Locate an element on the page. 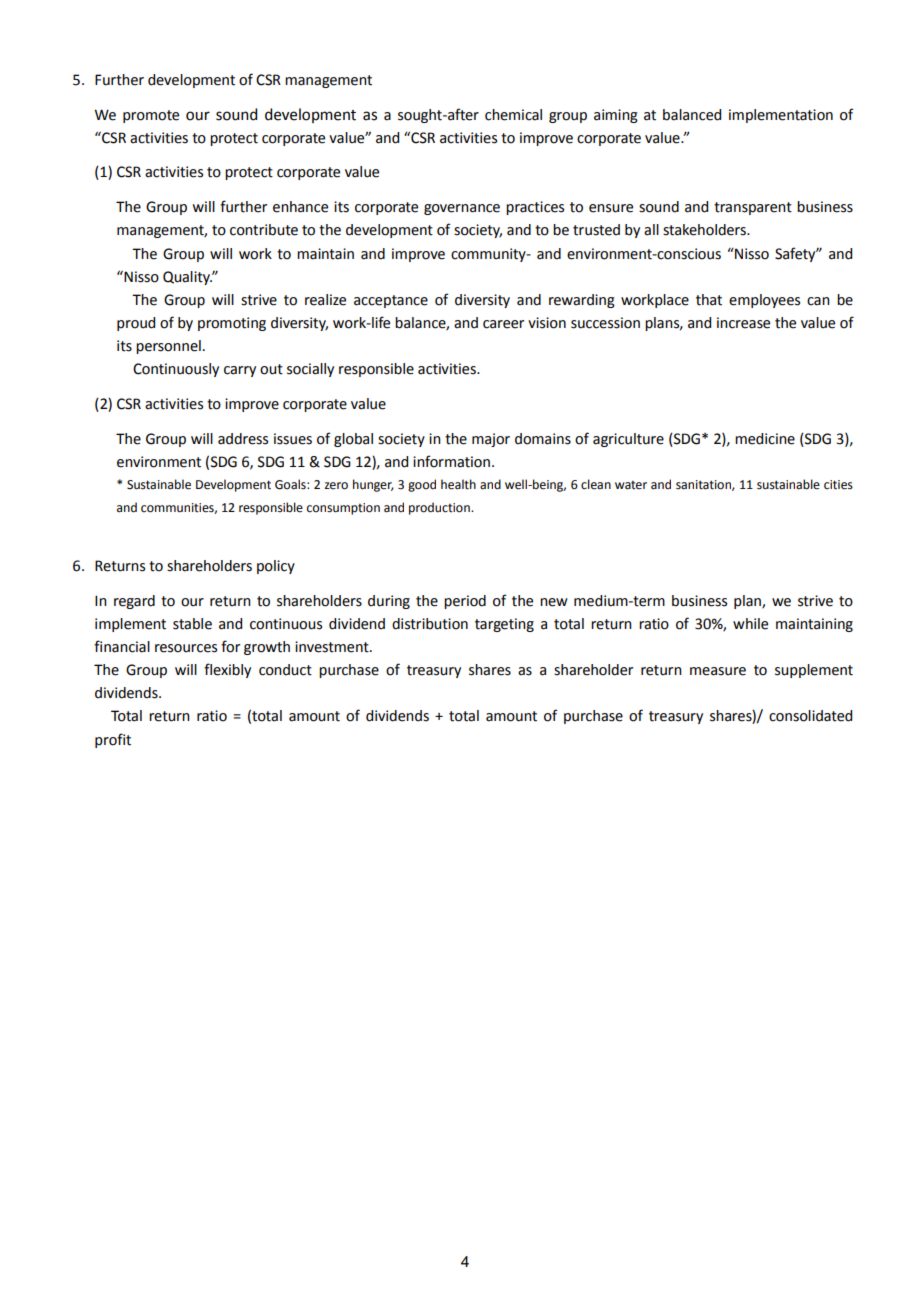  aiming is located at coordinates (616, 116).
